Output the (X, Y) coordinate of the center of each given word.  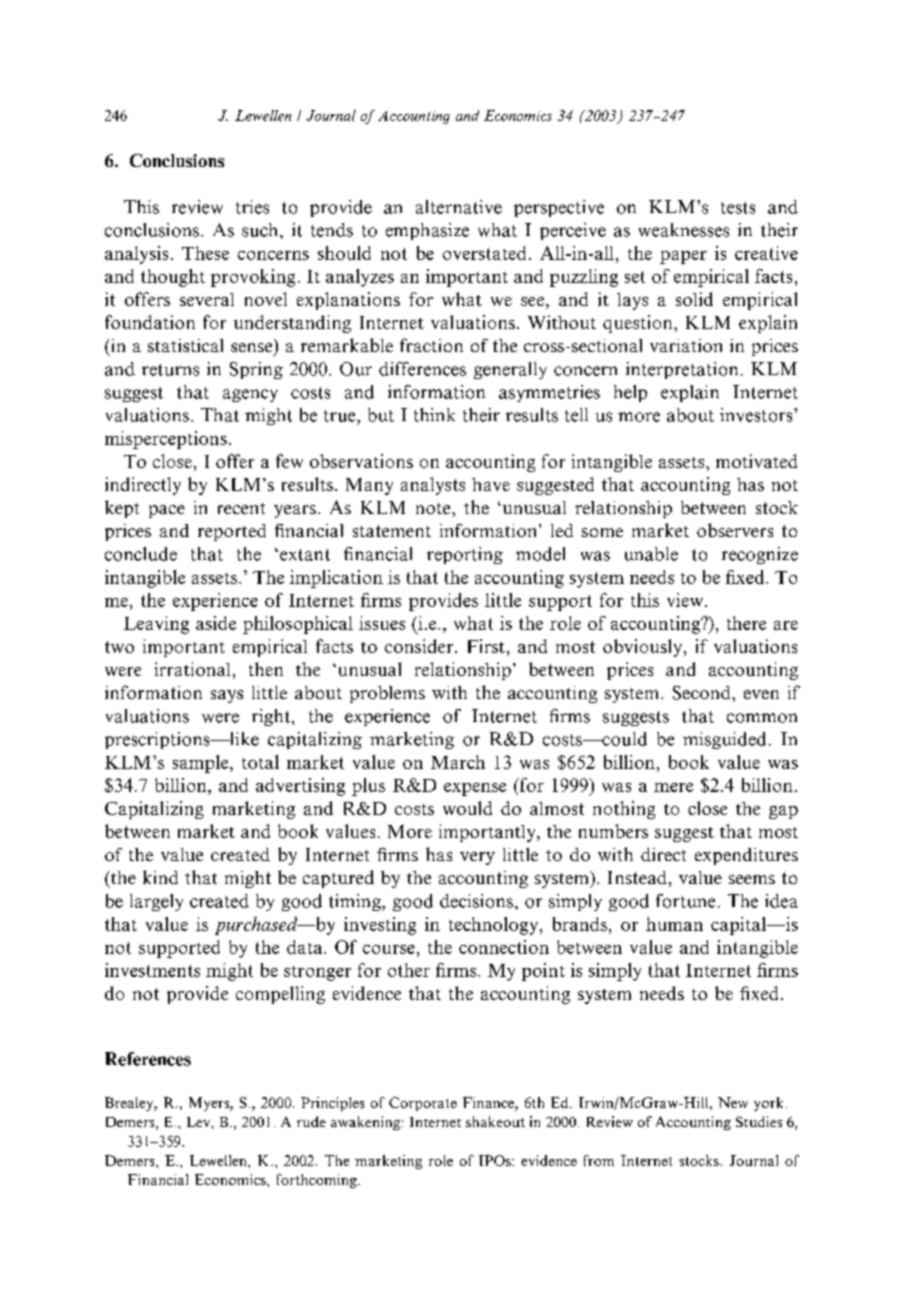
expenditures (746, 856)
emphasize (427, 231)
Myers (210, 1104)
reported (232, 532)
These (205, 253)
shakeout (495, 1121)
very (477, 858)
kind (160, 877)
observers (735, 530)
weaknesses (684, 230)
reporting (465, 555)
